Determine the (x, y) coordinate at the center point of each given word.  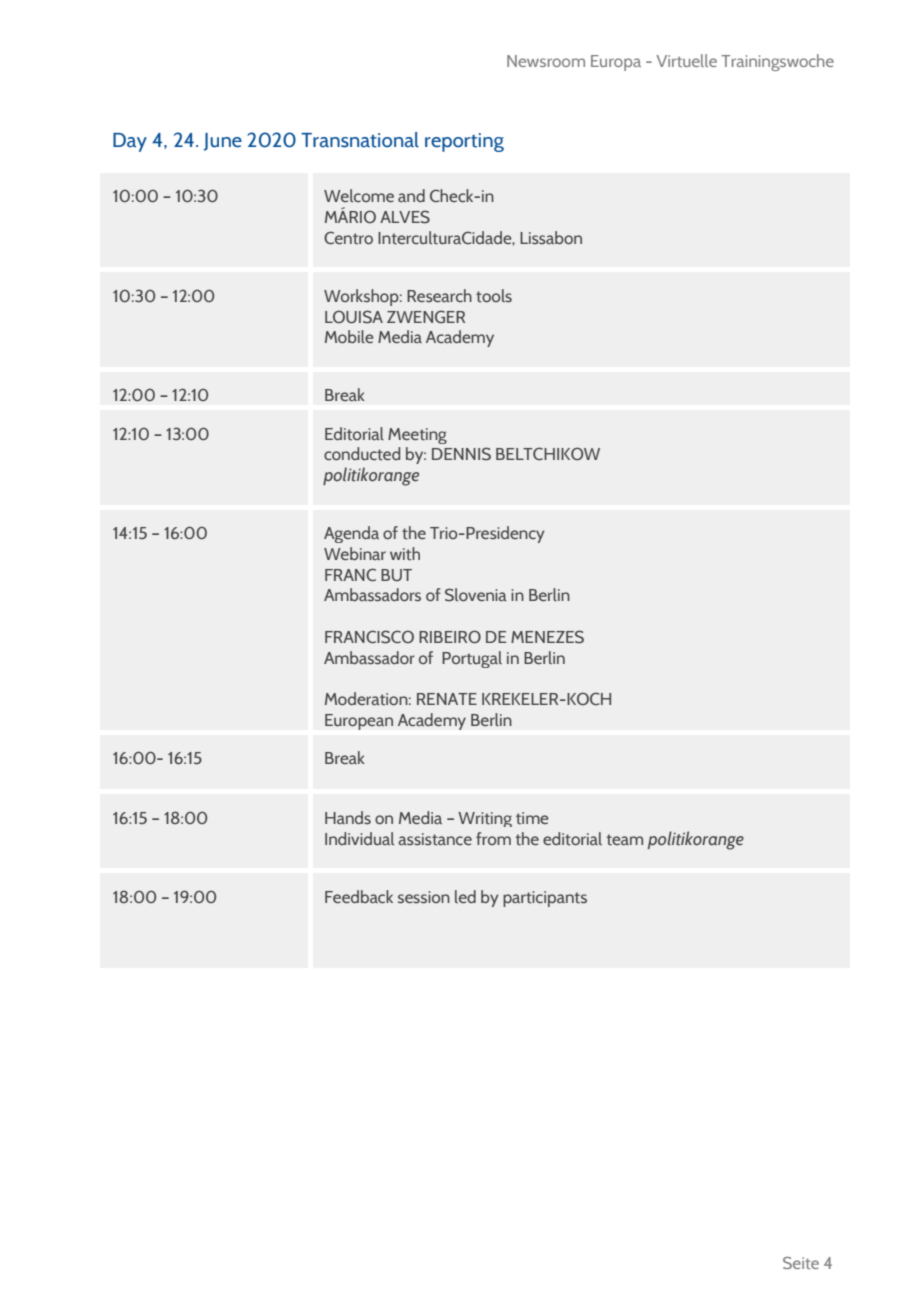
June (222, 142)
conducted (362, 454)
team (624, 840)
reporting (464, 142)
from (493, 838)
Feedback (359, 896)
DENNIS (461, 454)
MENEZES (547, 637)
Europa (616, 63)
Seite (801, 1263)
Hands (348, 818)
